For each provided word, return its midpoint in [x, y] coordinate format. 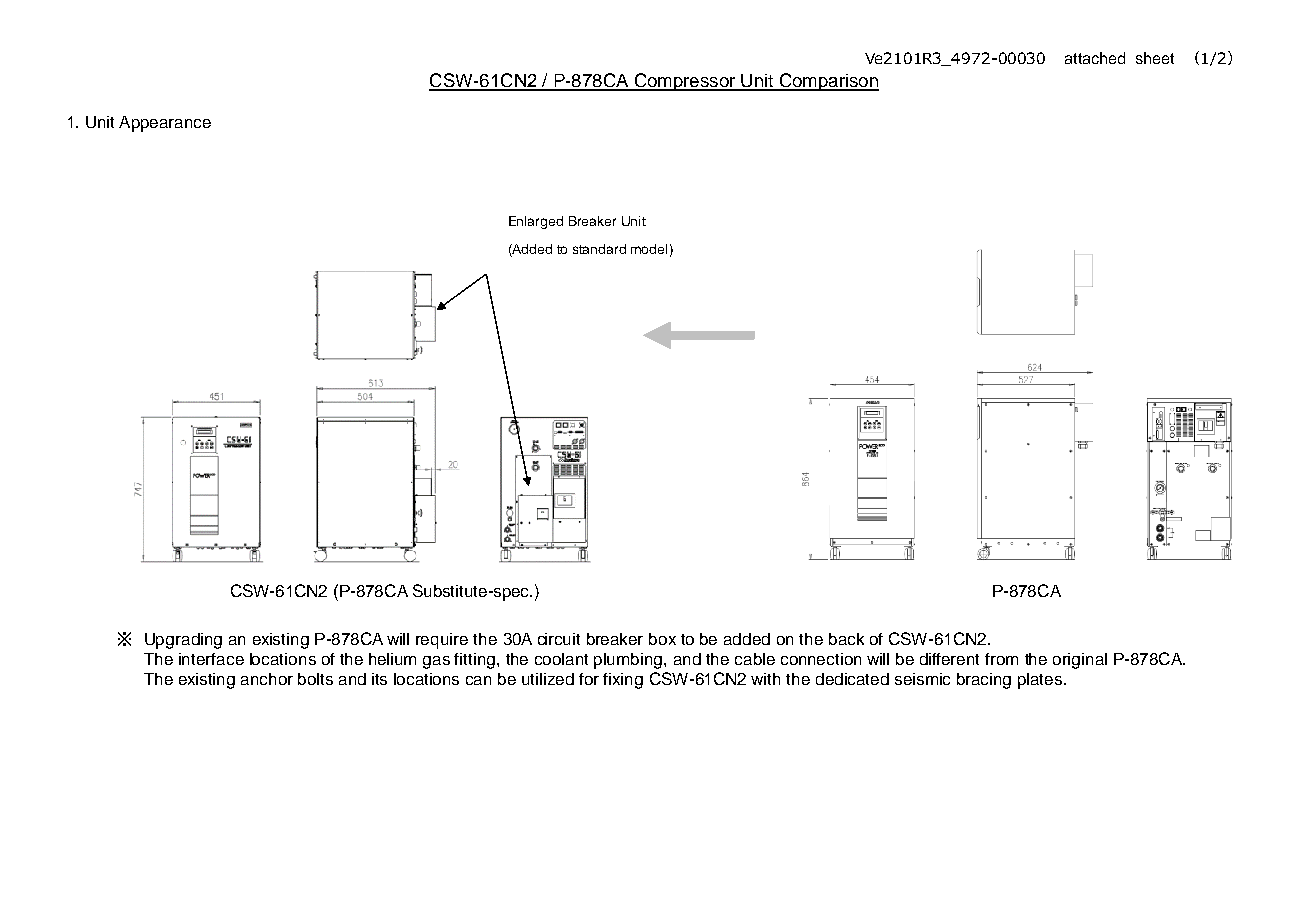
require [442, 641]
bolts [315, 679]
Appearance [165, 124]
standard [599, 249]
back [846, 639]
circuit [559, 639]
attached [1095, 58]
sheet [1155, 58]
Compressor [685, 82]
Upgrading [183, 641]
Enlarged [536, 222]
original [1080, 661]
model [649, 249]
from [1001, 659]
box [662, 639]
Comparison [828, 82]
